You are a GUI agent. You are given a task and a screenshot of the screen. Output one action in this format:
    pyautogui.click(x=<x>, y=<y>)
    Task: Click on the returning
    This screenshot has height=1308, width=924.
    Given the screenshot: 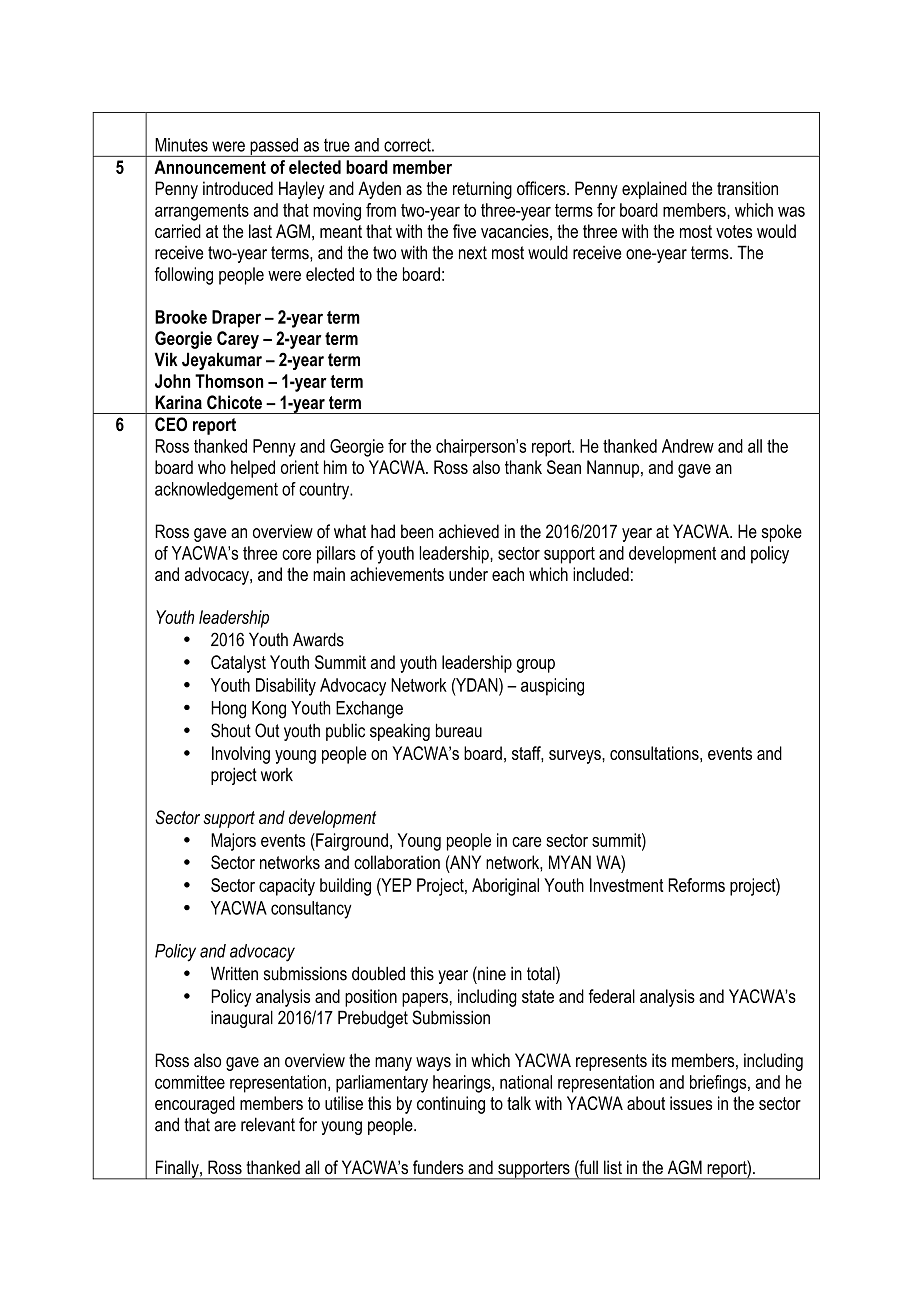 What is the action you would take?
    pyautogui.click(x=482, y=190)
